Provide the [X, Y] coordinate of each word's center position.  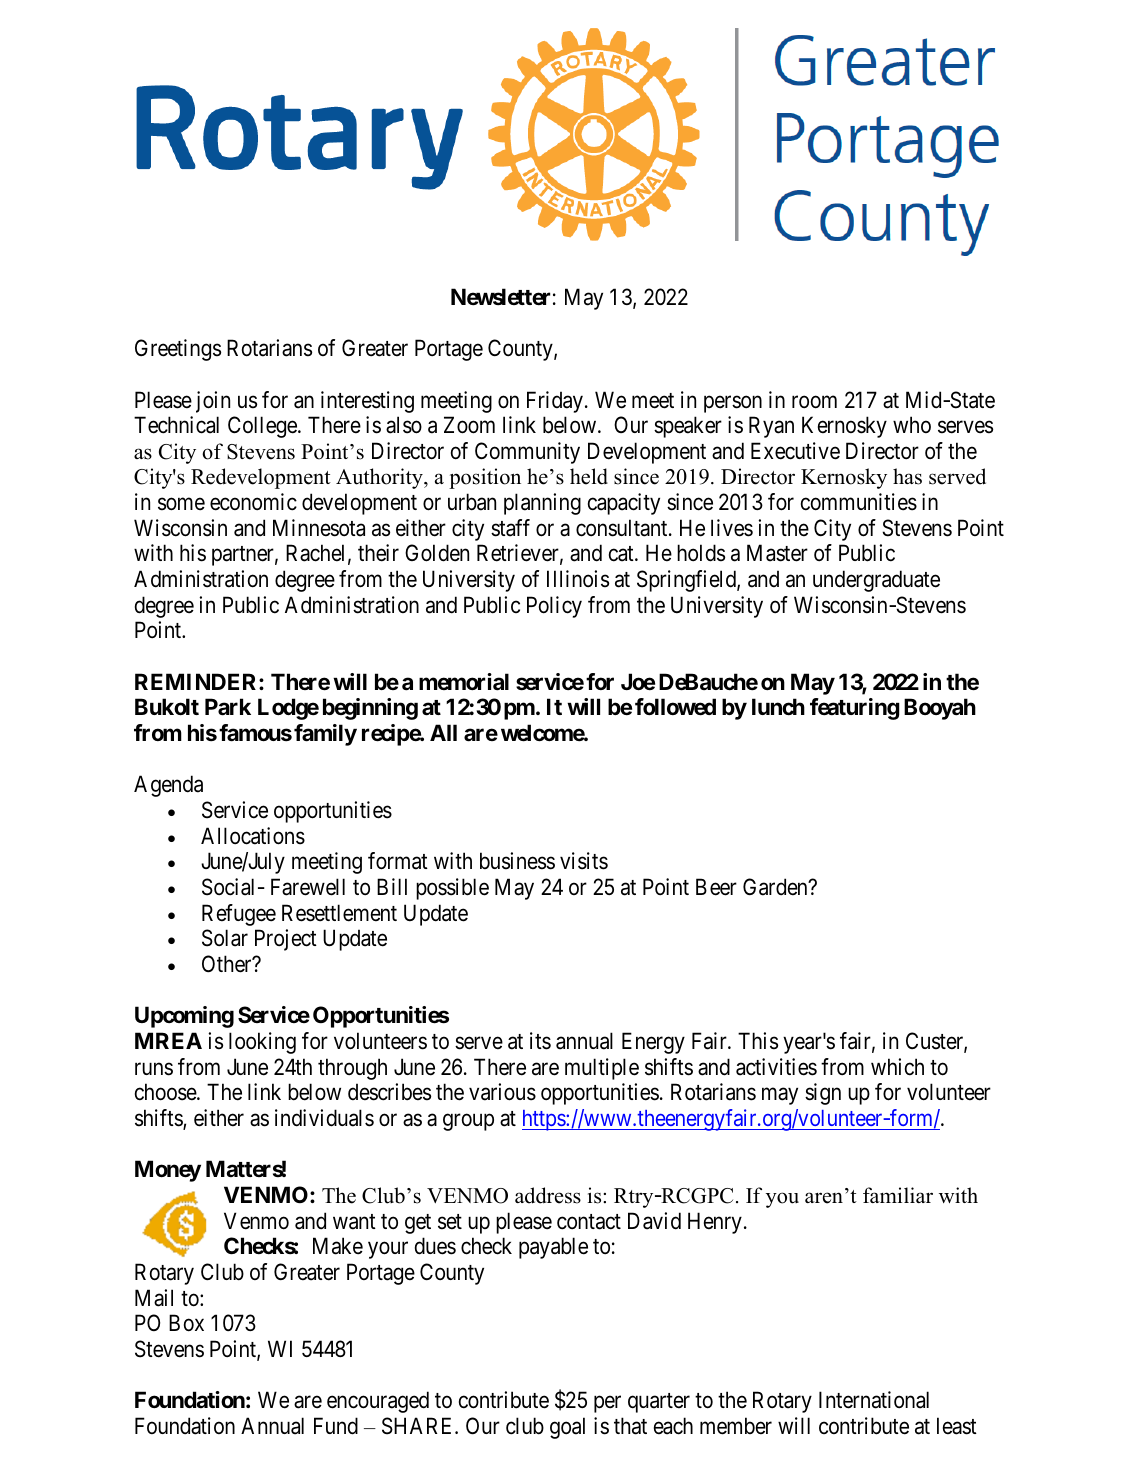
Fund [336, 1426]
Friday [555, 402]
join [213, 402]
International [874, 1400]
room [814, 402]
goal [567, 1428]
